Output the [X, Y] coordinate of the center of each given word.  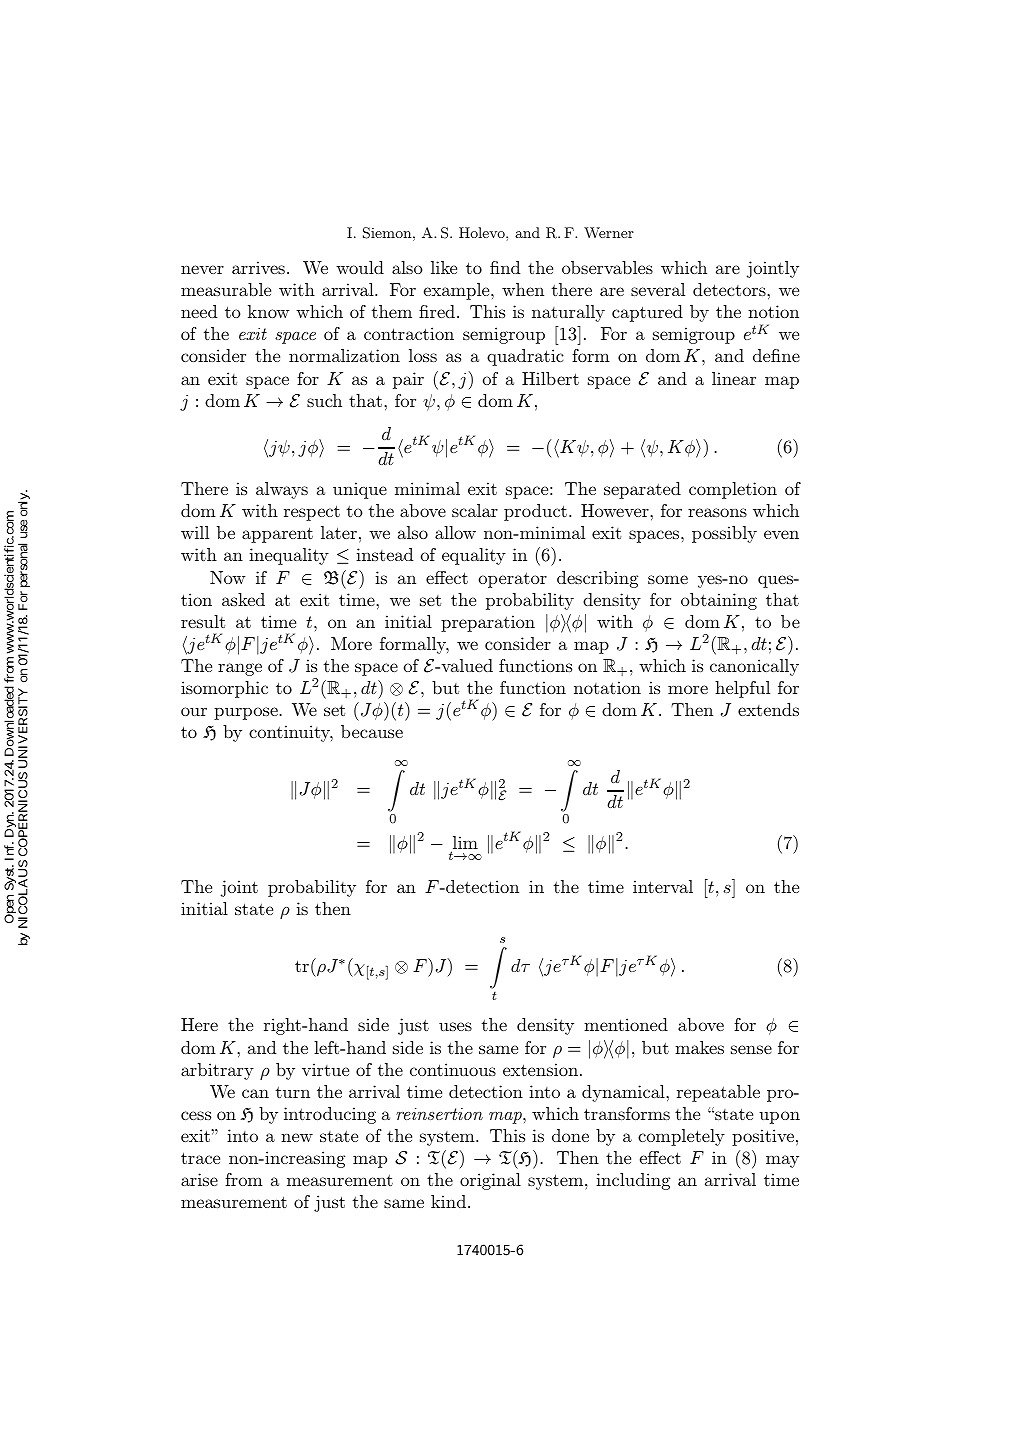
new [297, 1137]
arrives [258, 267]
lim [464, 844]
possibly [724, 534]
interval [663, 886]
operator [513, 580]
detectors [730, 289]
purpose [246, 713]
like [444, 267]
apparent [277, 535]
